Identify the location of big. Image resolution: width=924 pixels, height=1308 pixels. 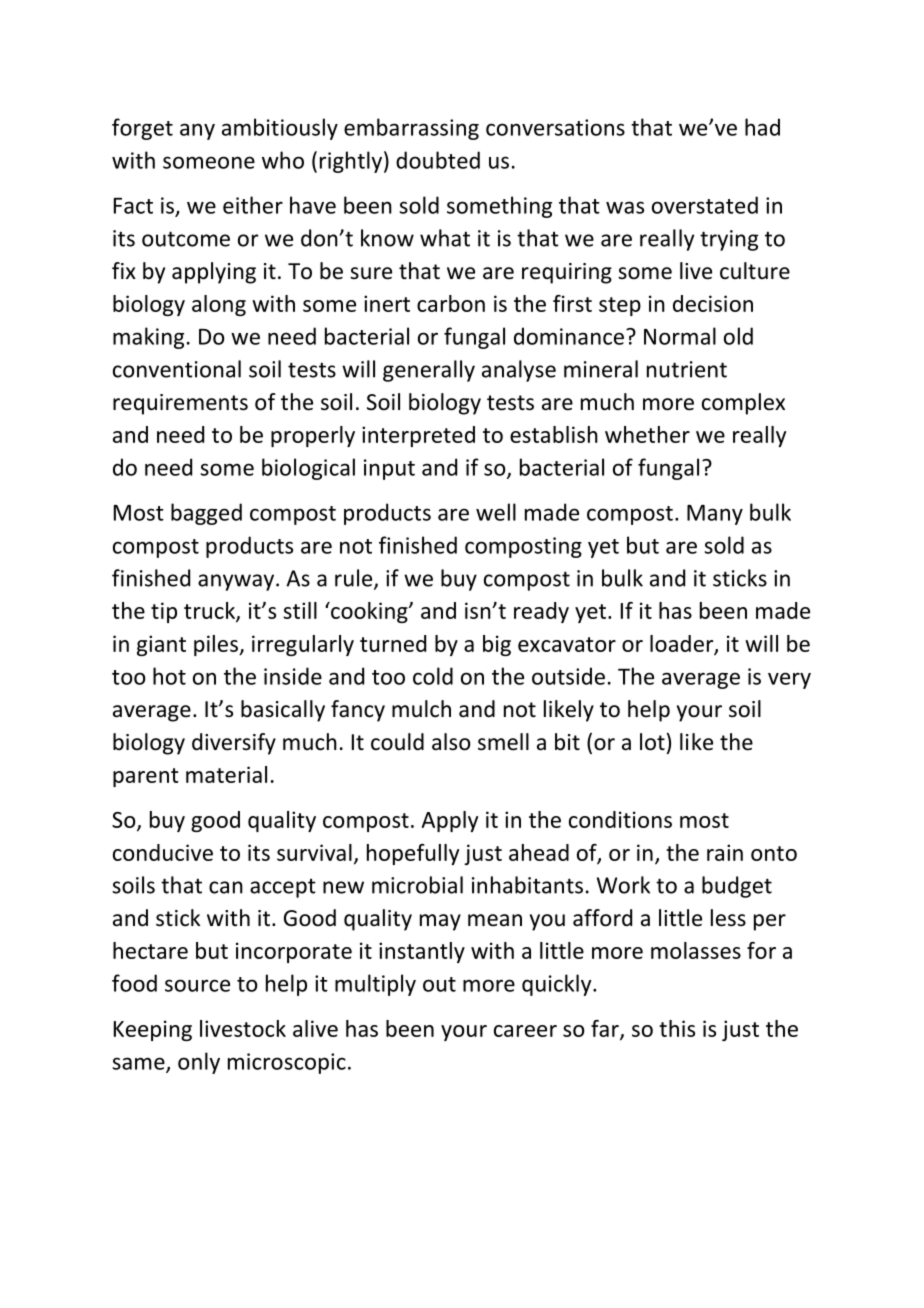
(497, 645).
